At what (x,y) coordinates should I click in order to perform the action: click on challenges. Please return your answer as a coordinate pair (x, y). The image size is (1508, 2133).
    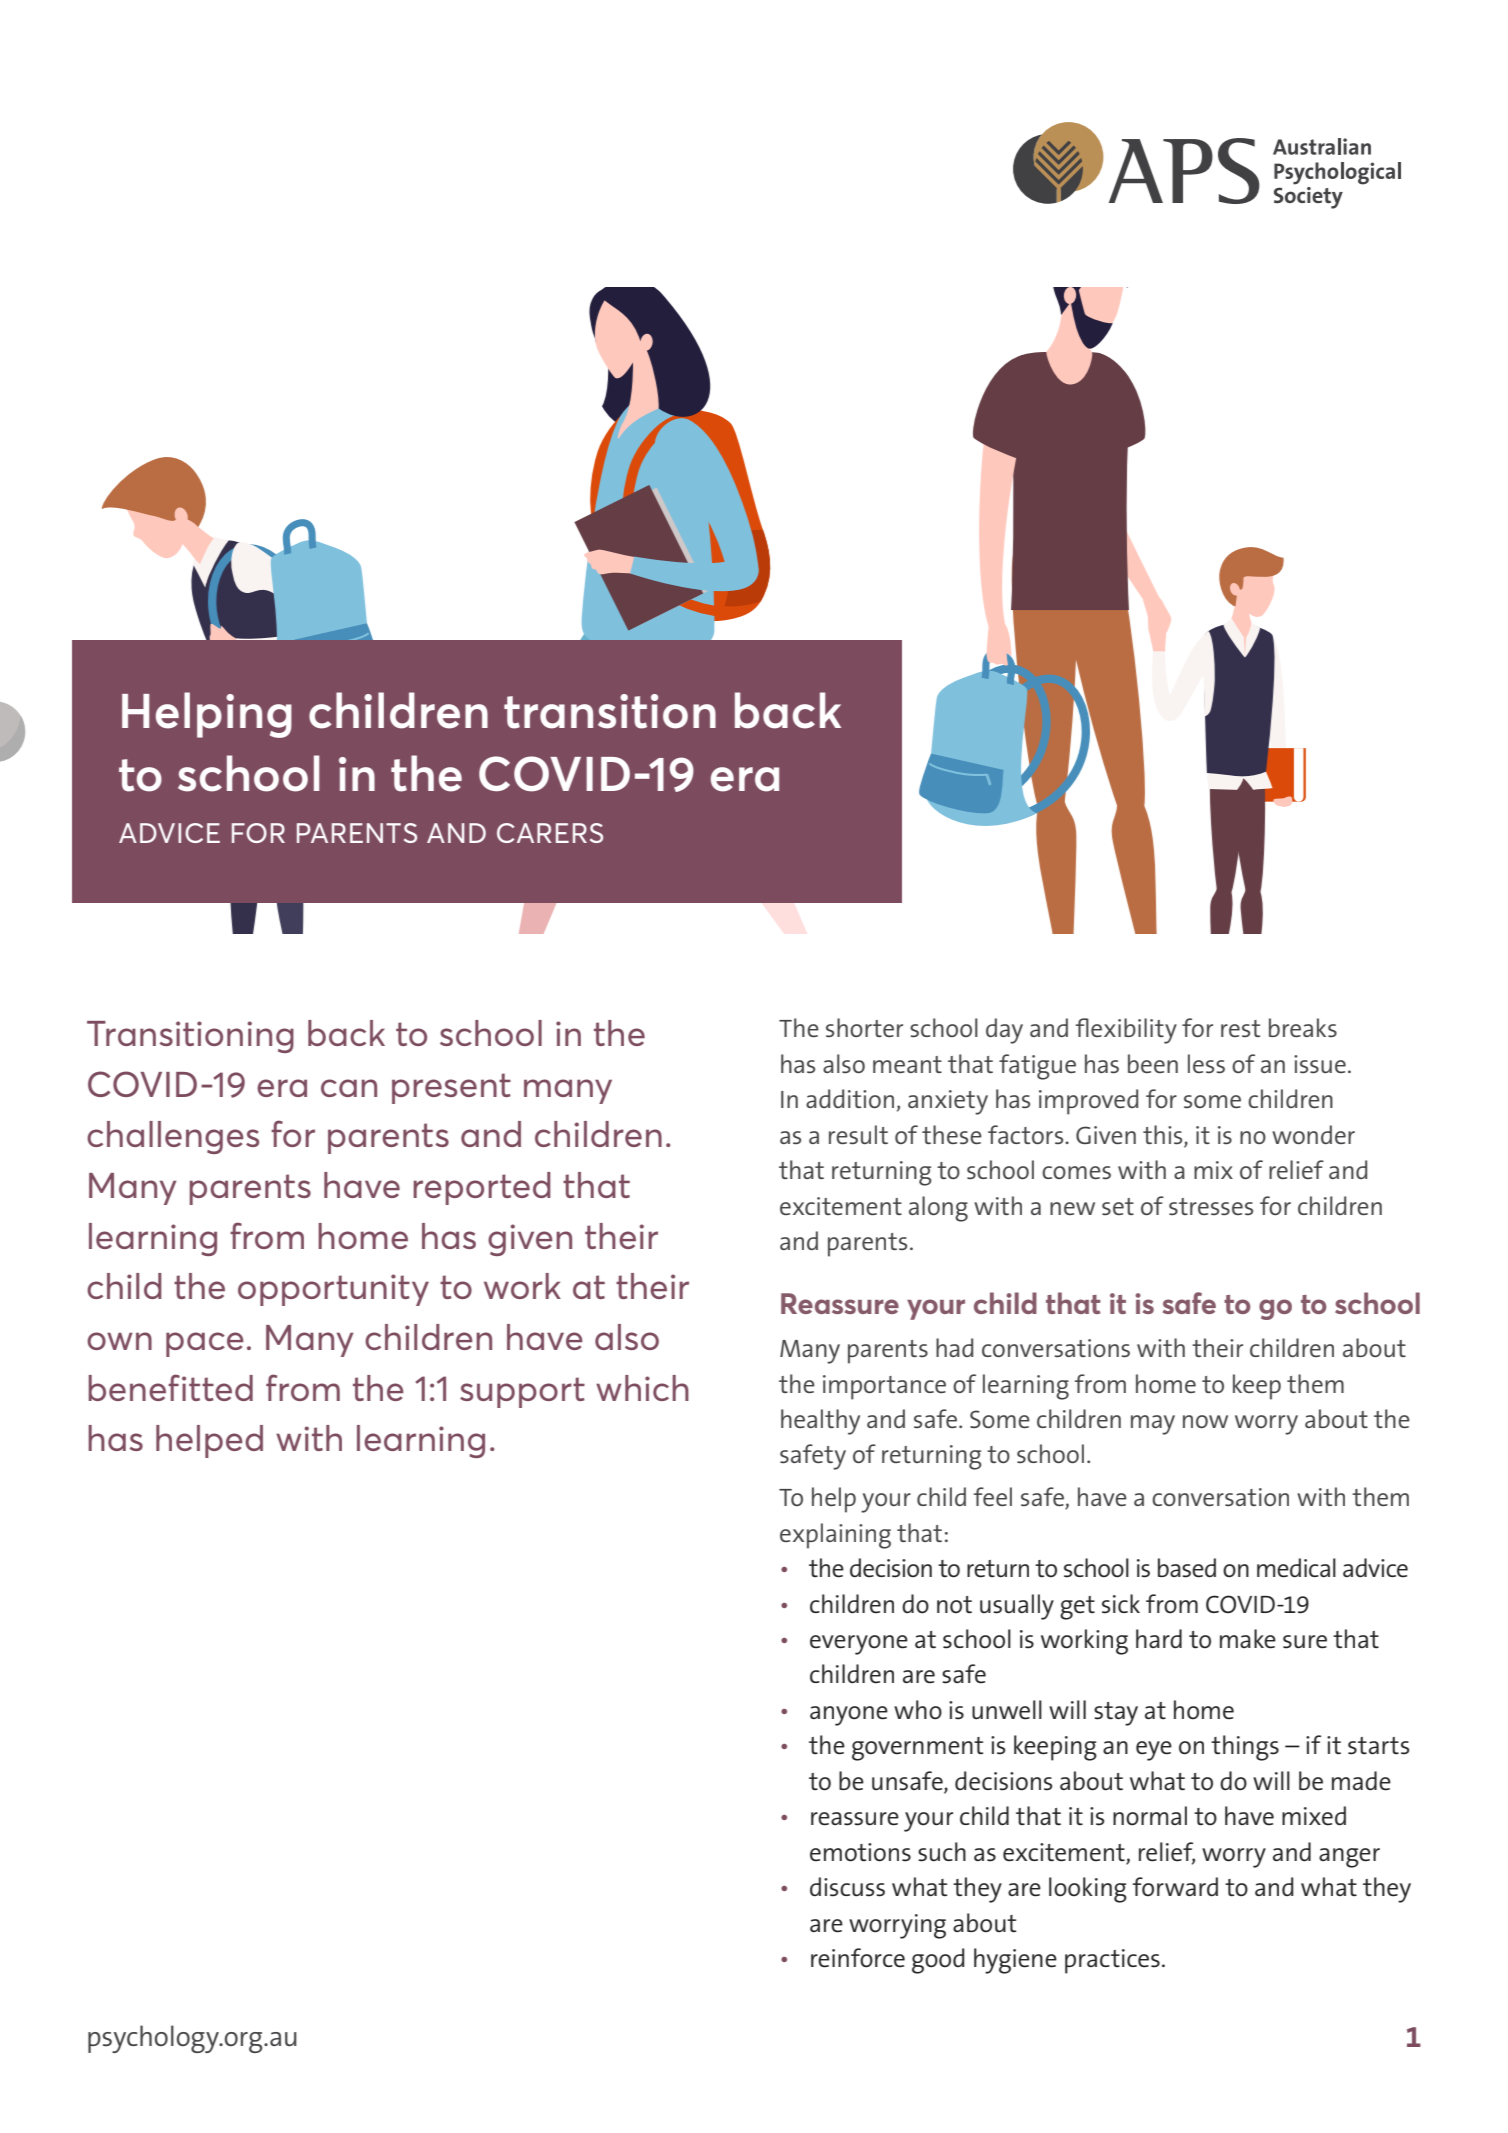
    Looking at the image, I should click on (173, 1137).
